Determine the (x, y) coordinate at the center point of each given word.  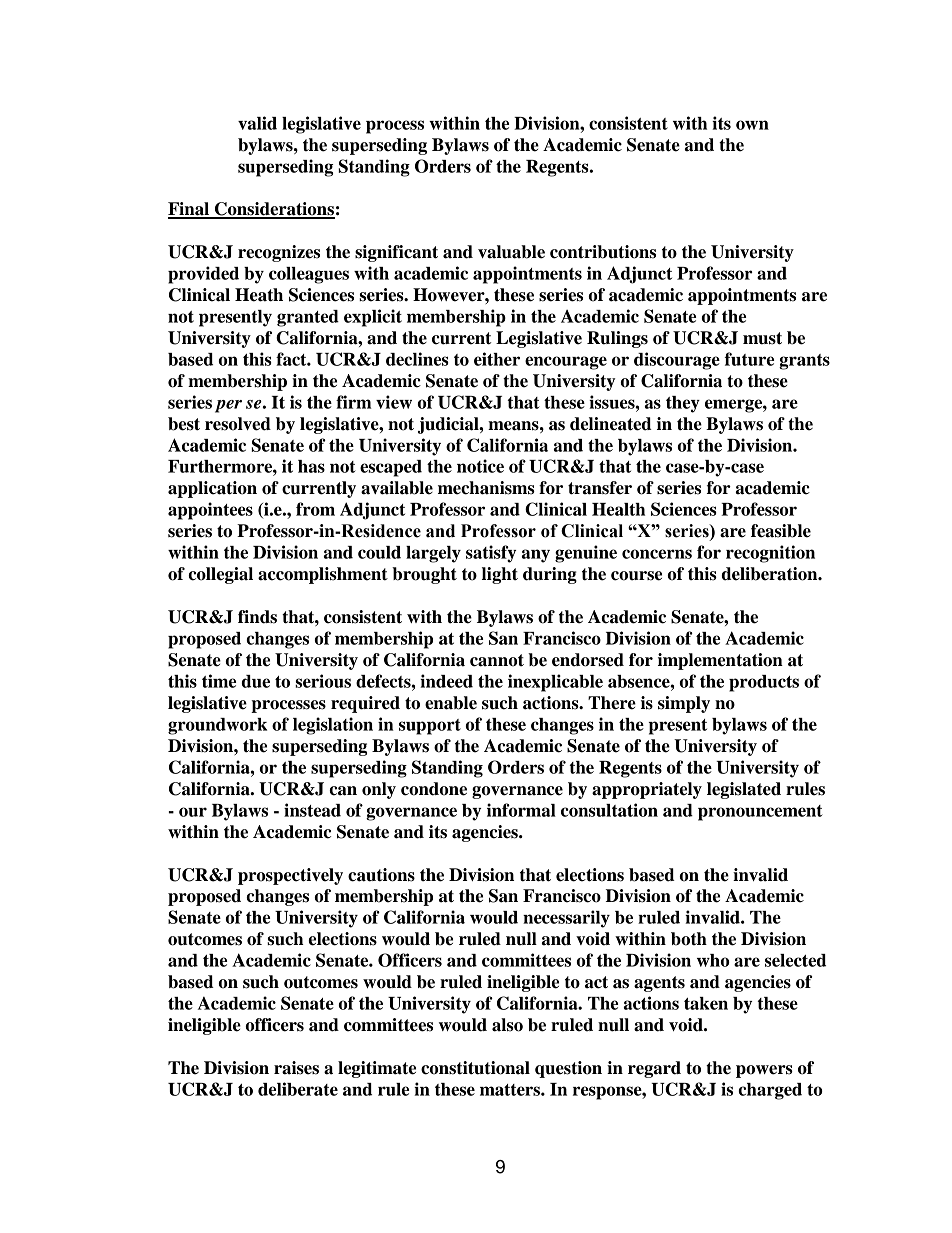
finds (257, 617)
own (752, 125)
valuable (511, 252)
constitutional (475, 1068)
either (497, 359)
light (500, 575)
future (749, 359)
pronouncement (760, 813)
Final (189, 210)
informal (521, 810)
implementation (720, 661)
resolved (238, 424)
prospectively (290, 876)
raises (296, 1068)
